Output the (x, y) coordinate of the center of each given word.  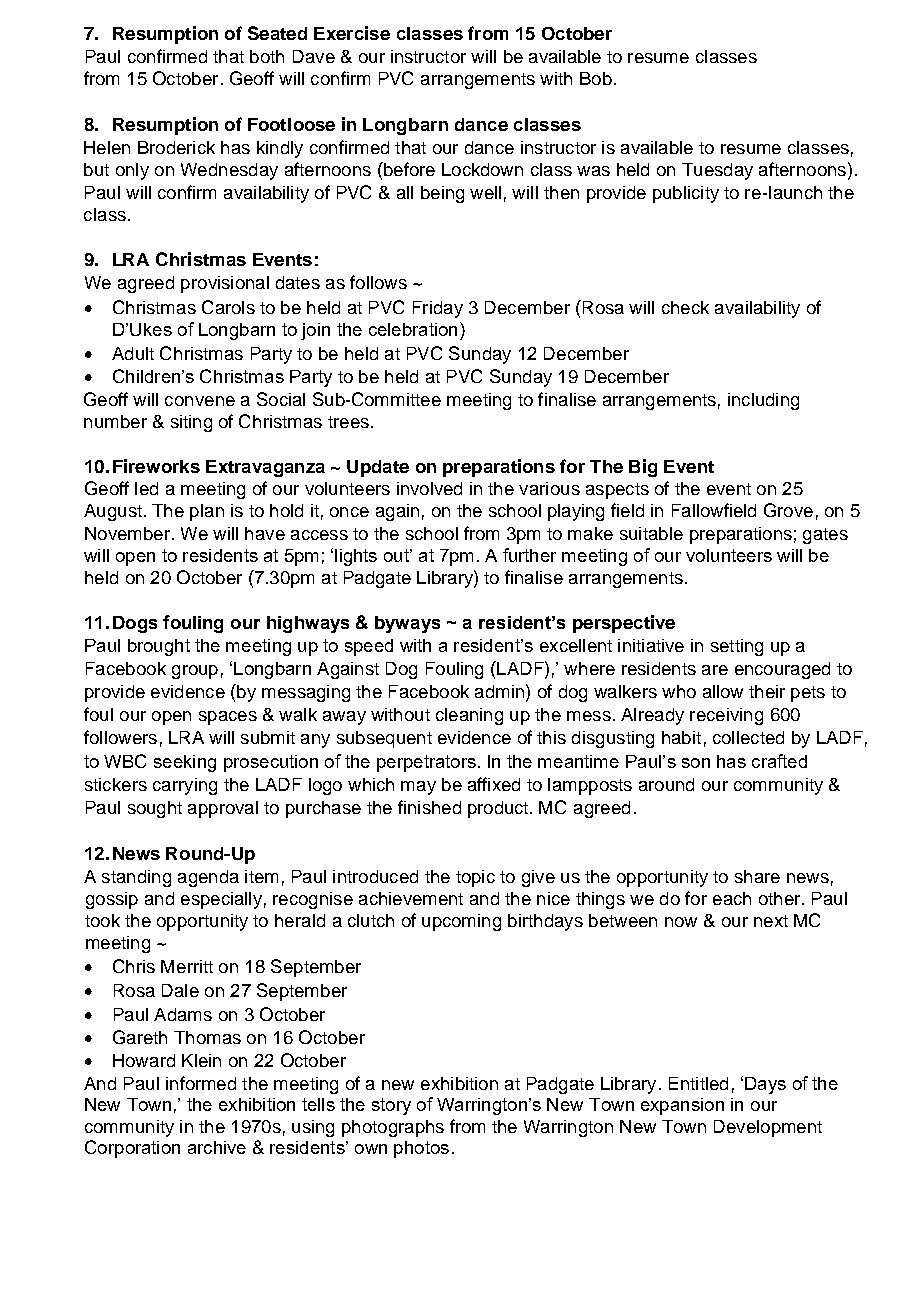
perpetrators (426, 763)
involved (429, 488)
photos (421, 1149)
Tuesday (717, 171)
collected (748, 737)
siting (191, 423)
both (267, 56)
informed (201, 1083)
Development (768, 1128)
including (763, 401)
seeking (185, 763)
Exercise (352, 33)
